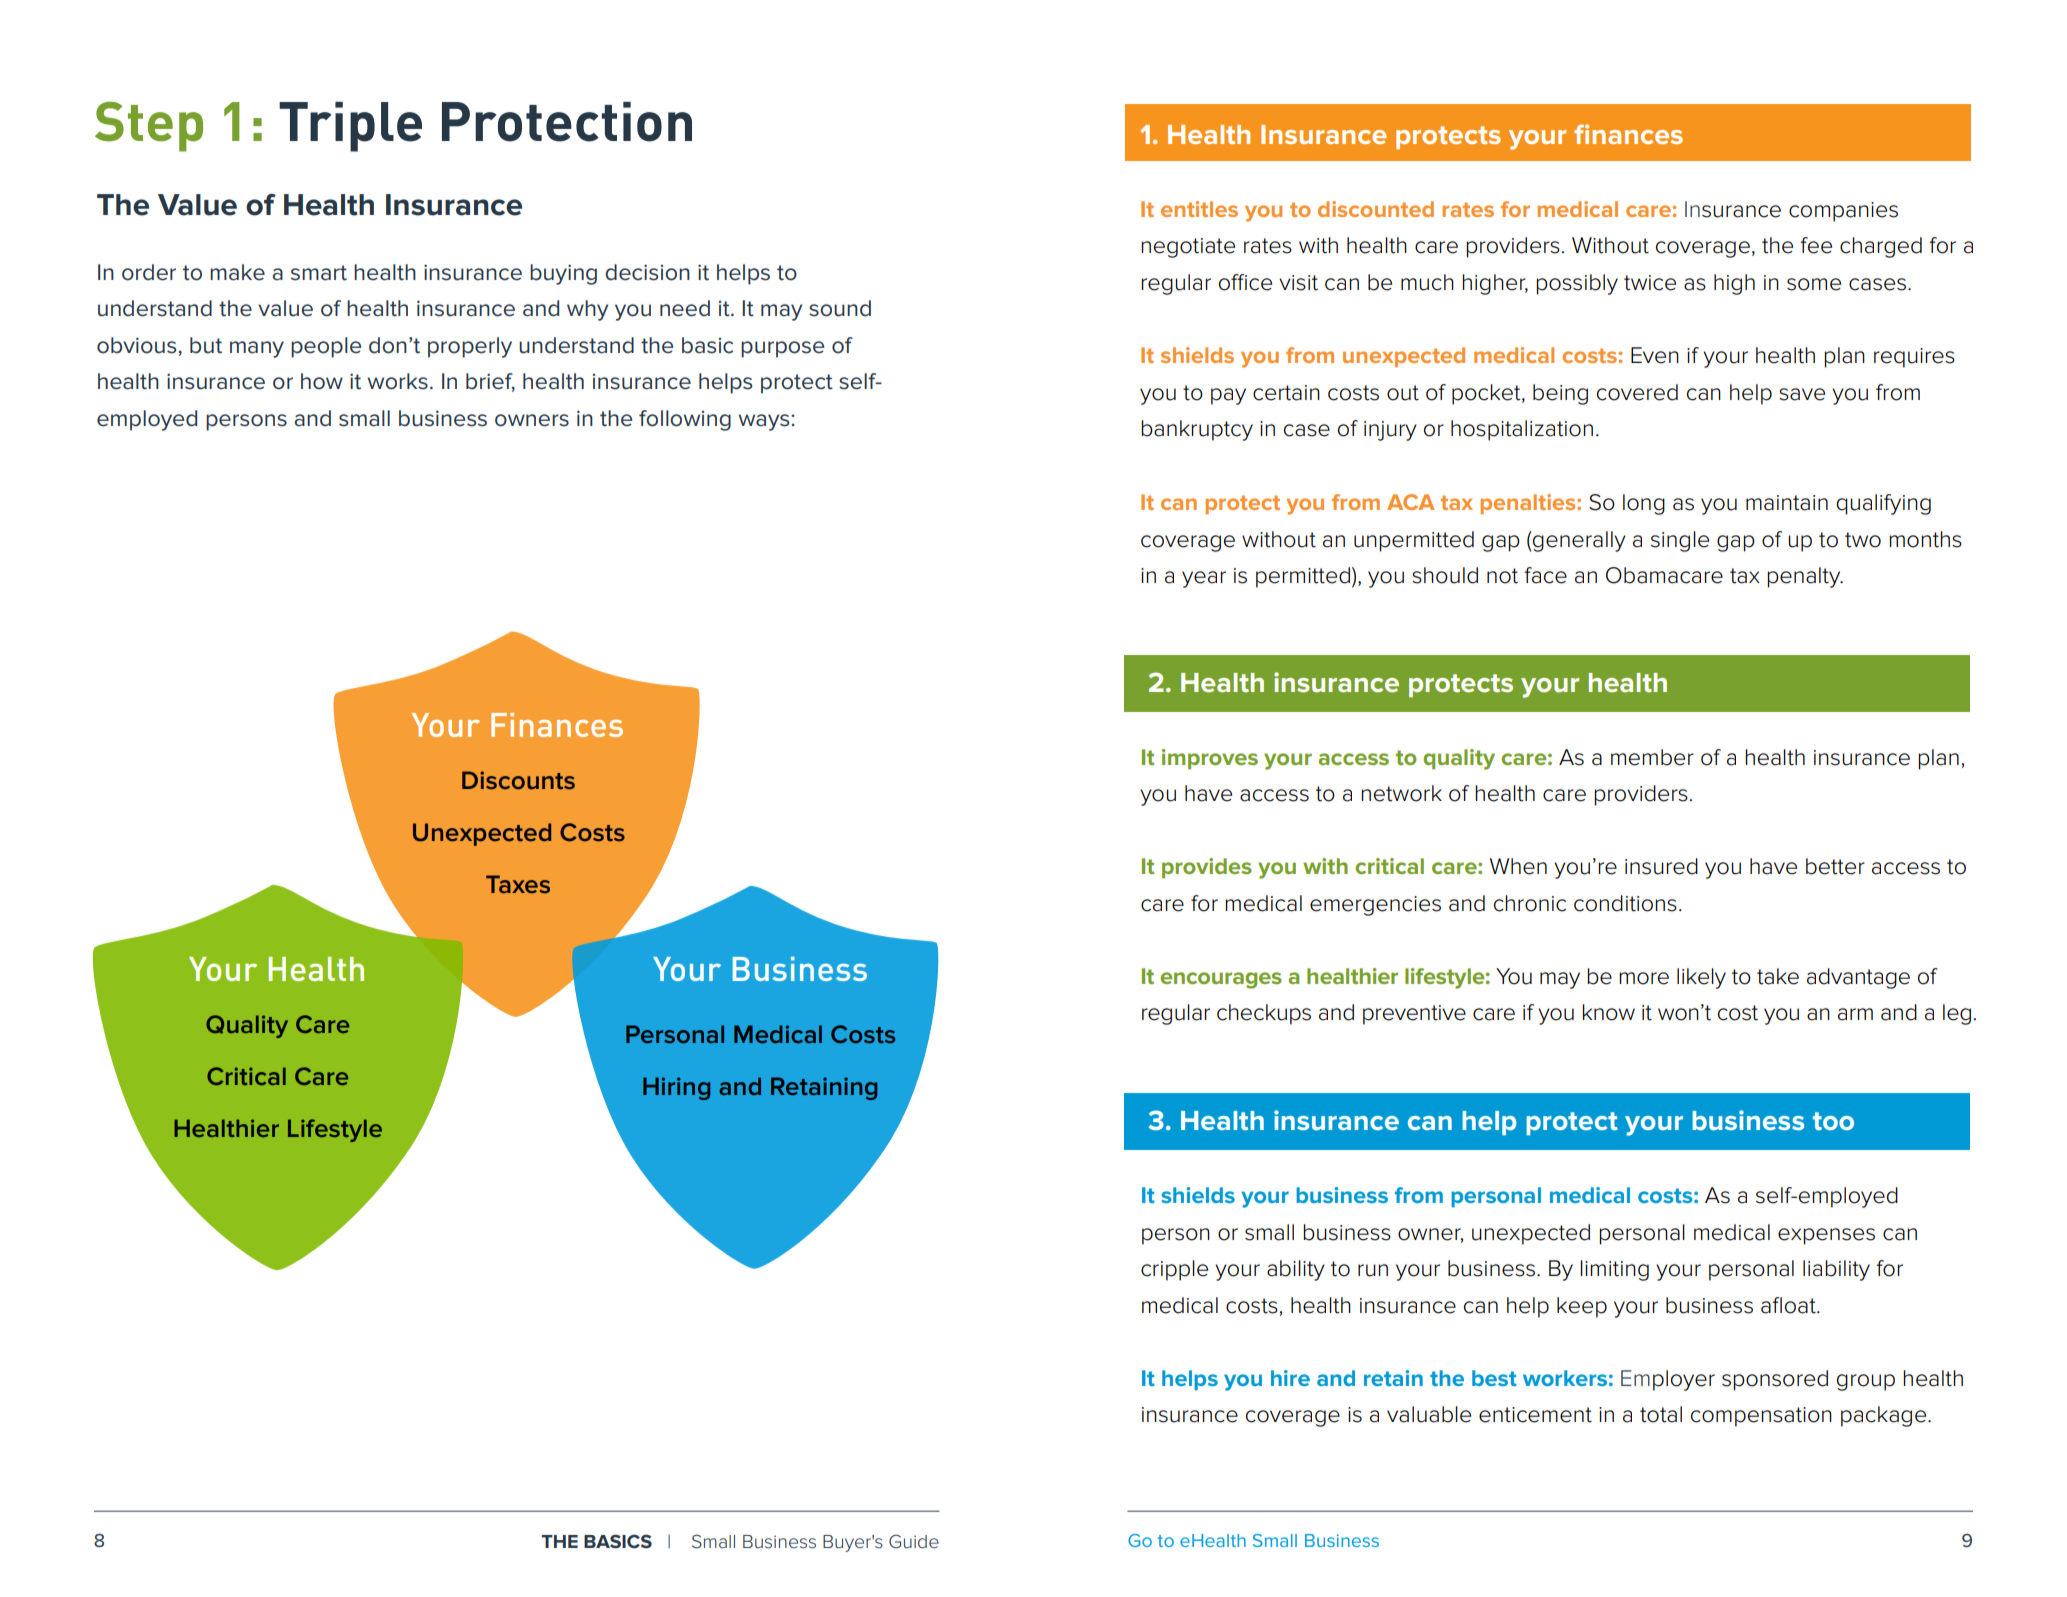  Describe the element at coordinates (518, 884) in the screenshot. I see `Taxes` at that location.
